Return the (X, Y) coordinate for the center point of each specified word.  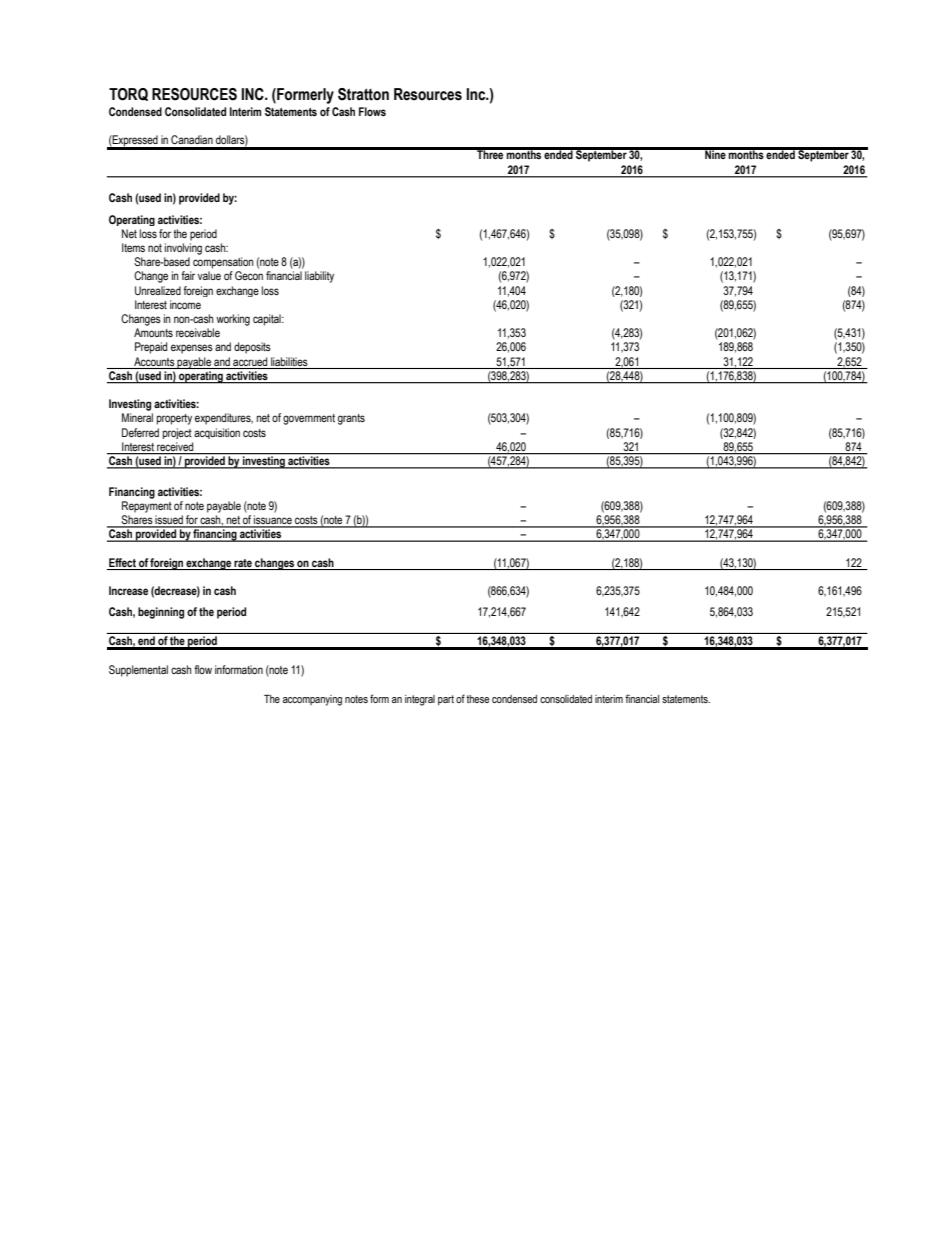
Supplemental (138, 671)
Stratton (363, 94)
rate (243, 563)
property (174, 419)
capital (268, 320)
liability (319, 277)
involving (183, 249)
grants (351, 419)
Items (133, 247)
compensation (223, 263)
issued (169, 521)
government (309, 419)
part (446, 700)
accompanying (312, 700)
